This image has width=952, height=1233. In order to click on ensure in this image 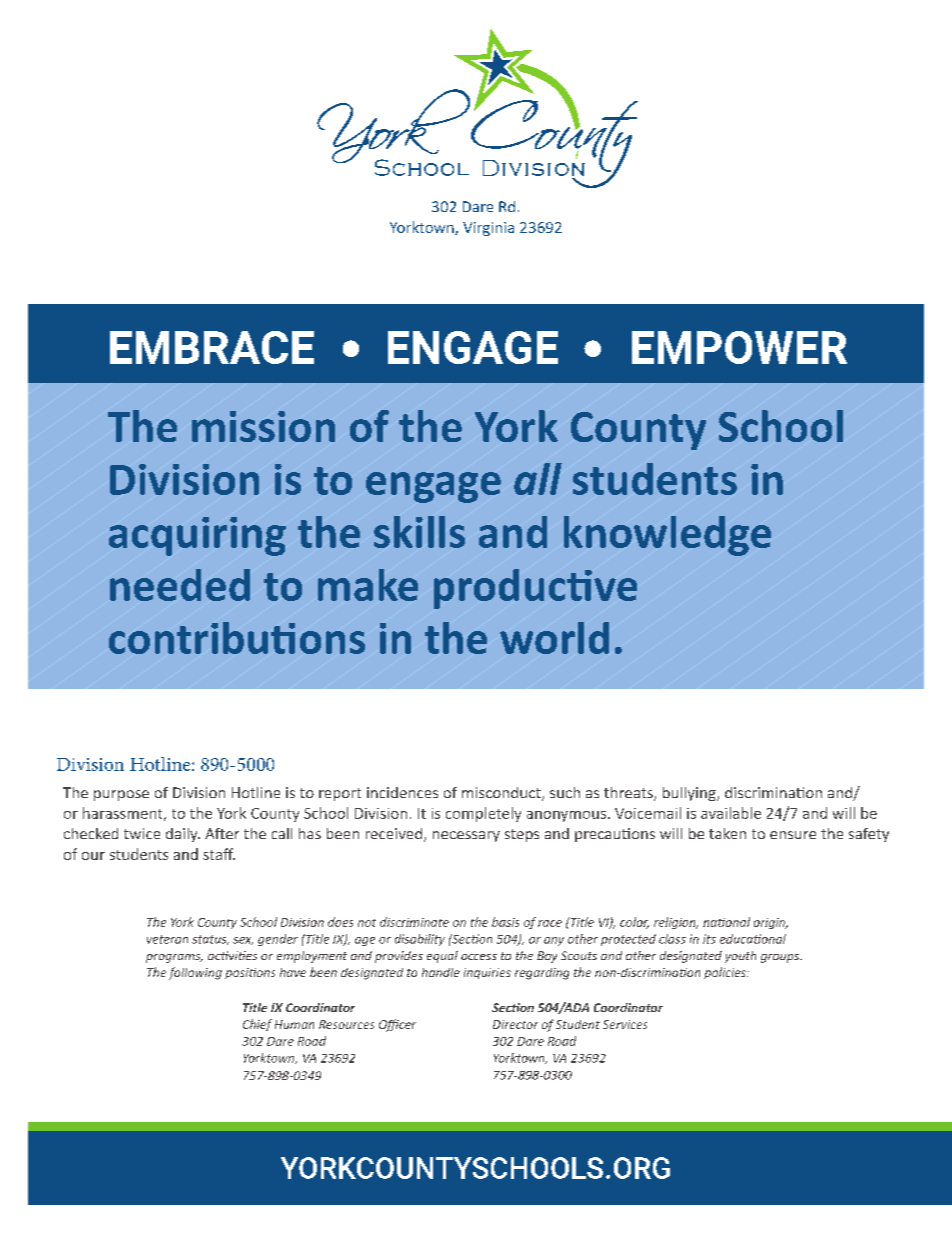, I will do `click(793, 835)`.
